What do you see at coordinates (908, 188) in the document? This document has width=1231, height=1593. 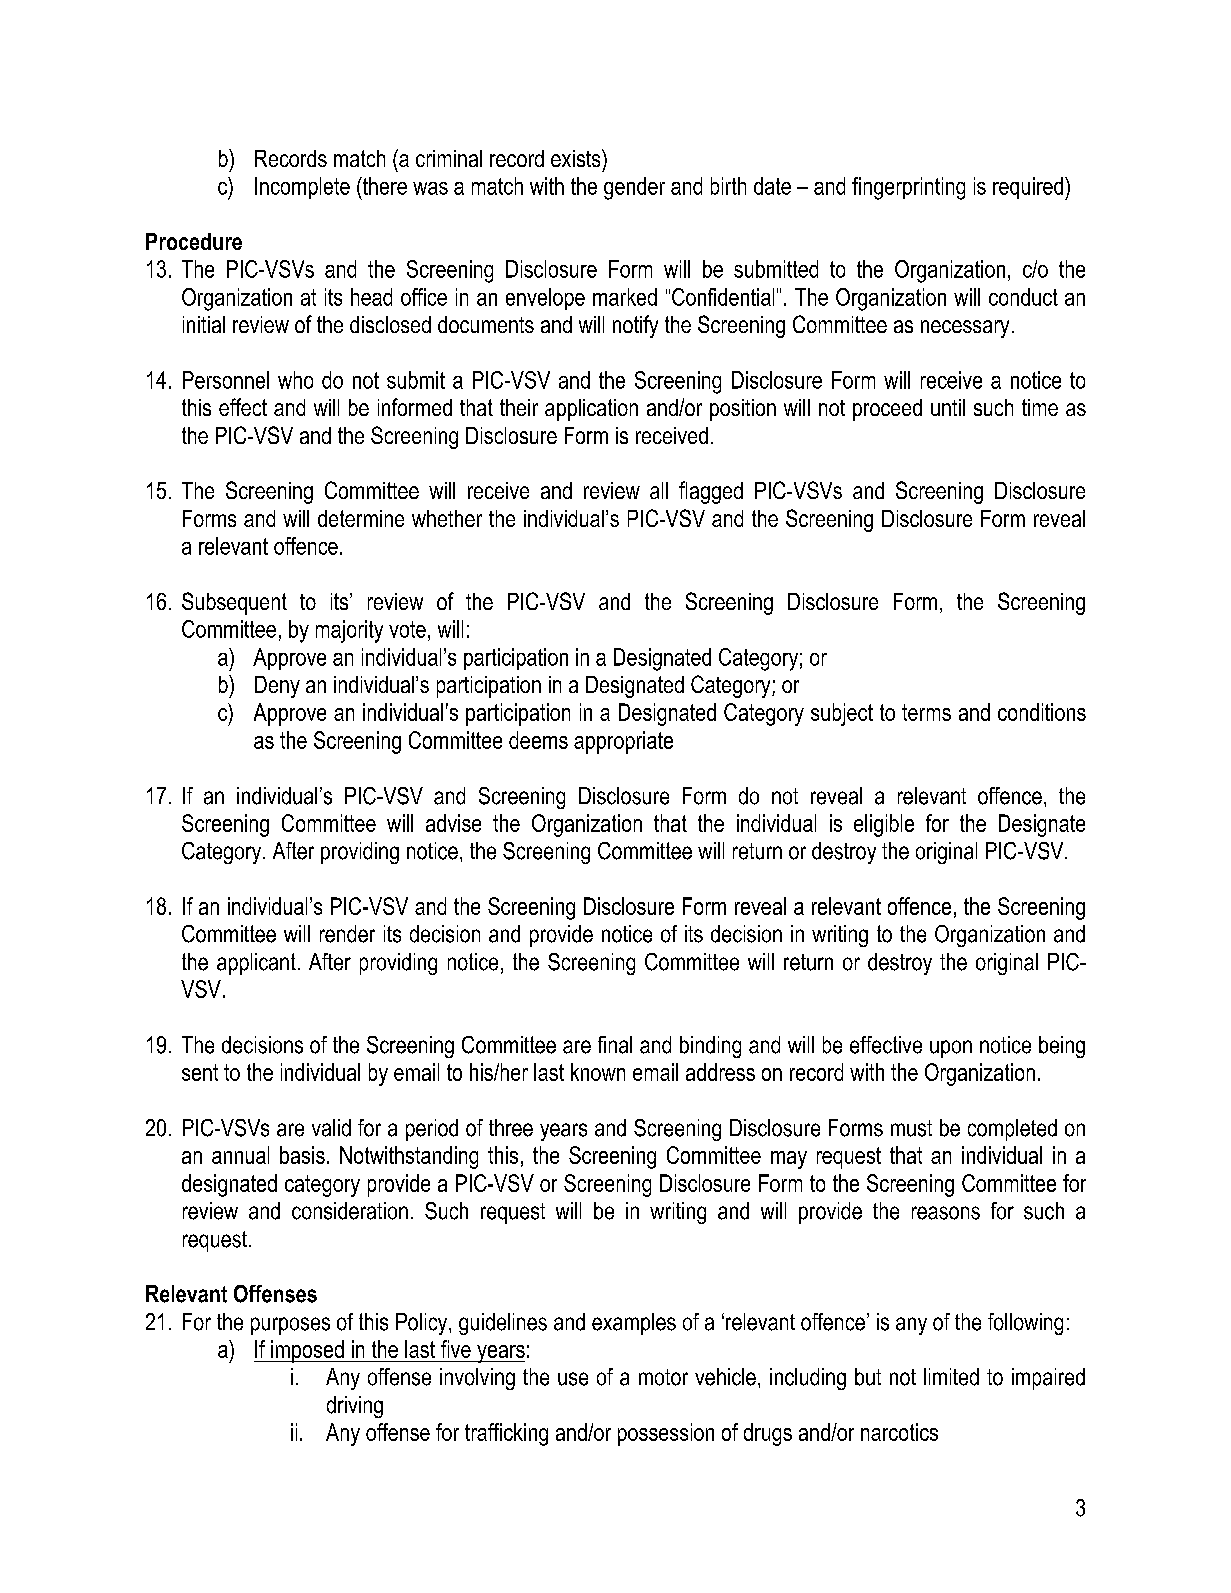 I see `fingerprinting` at bounding box center [908, 188].
